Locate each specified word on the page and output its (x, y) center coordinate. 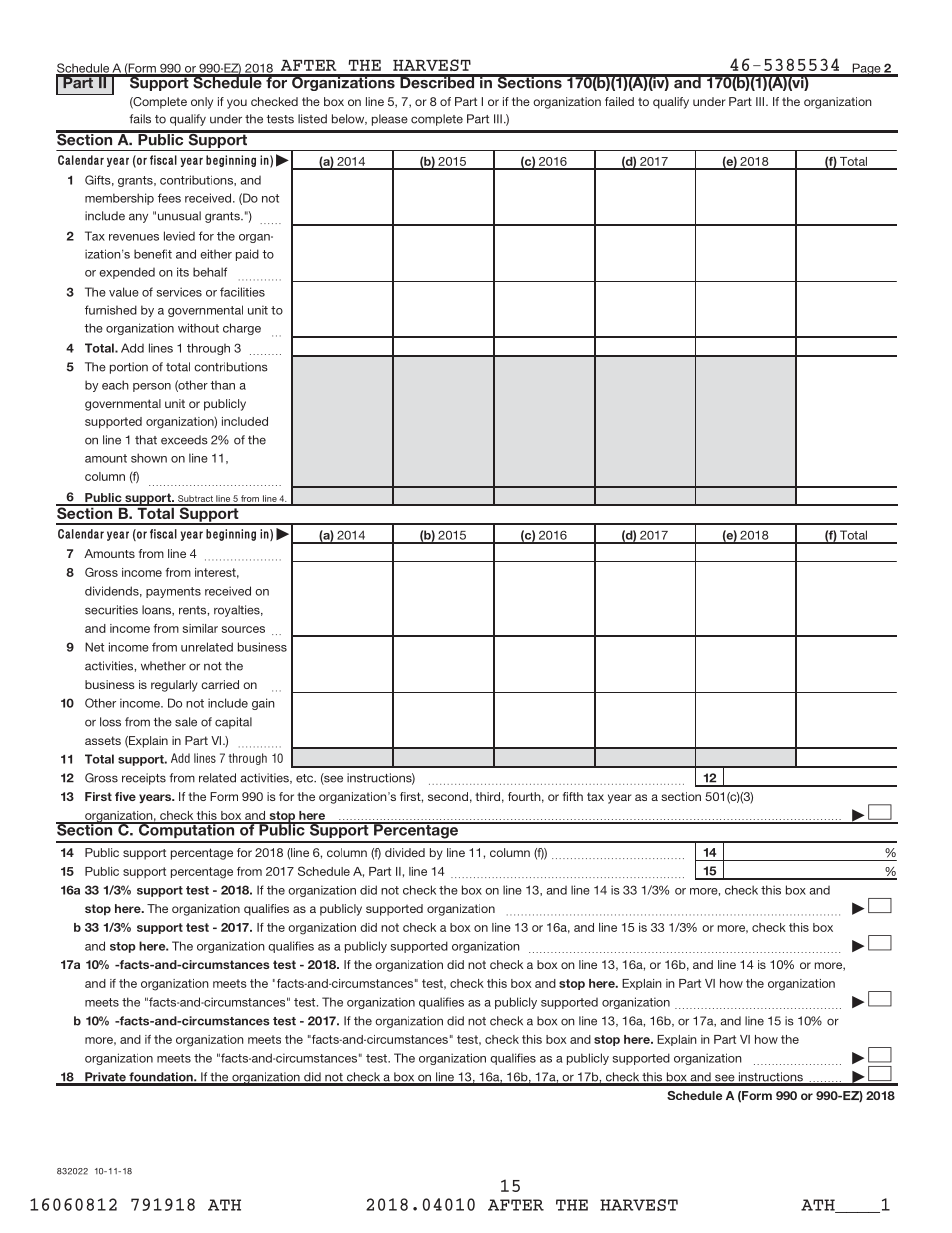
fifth (573, 796)
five (125, 796)
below (349, 119)
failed (619, 101)
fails (140, 119)
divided (405, 852)
